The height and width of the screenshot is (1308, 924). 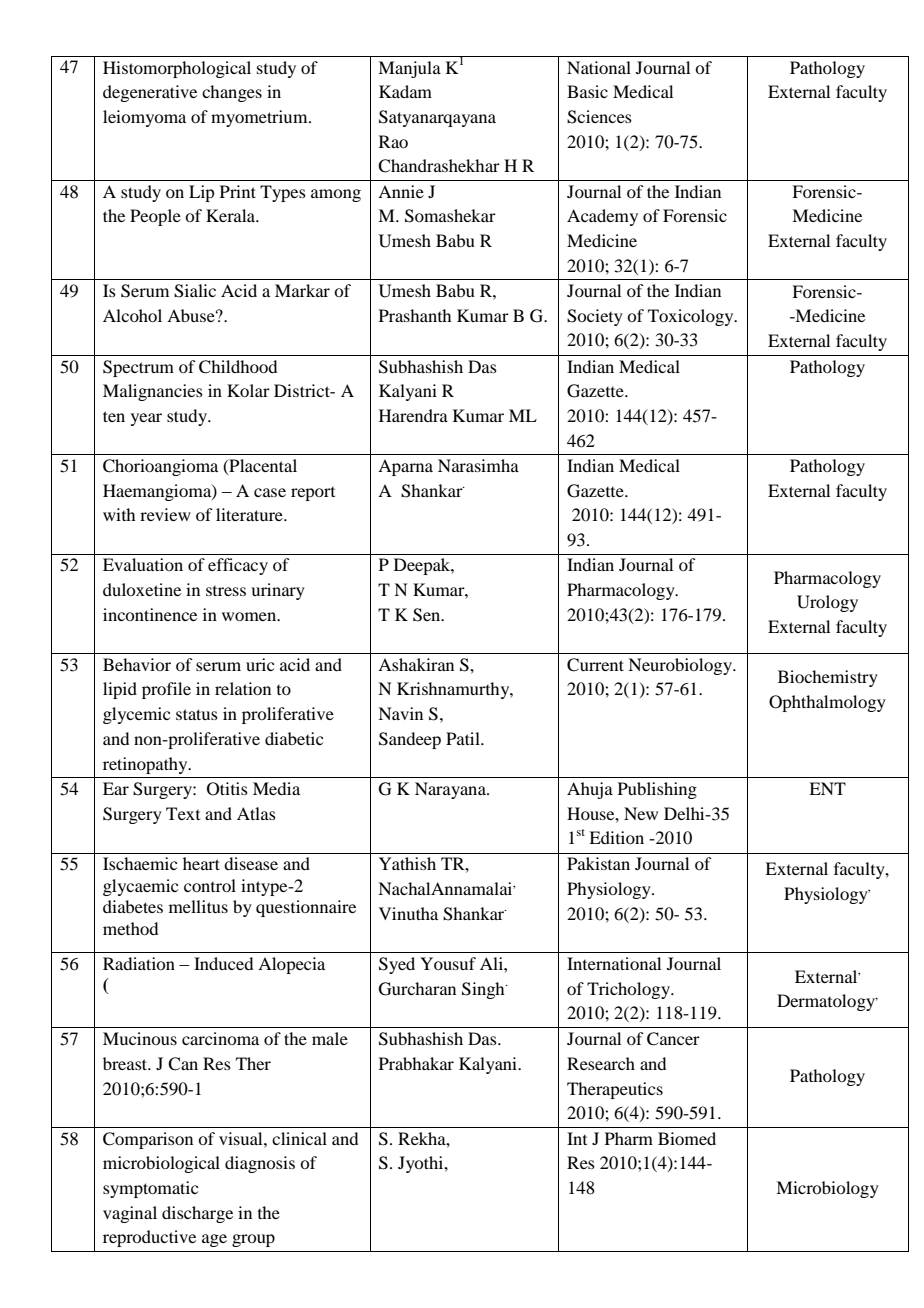 What do you see at coordinates (313, 494) in the screenshot?
I see `report` at bounding box center [313, 494].
